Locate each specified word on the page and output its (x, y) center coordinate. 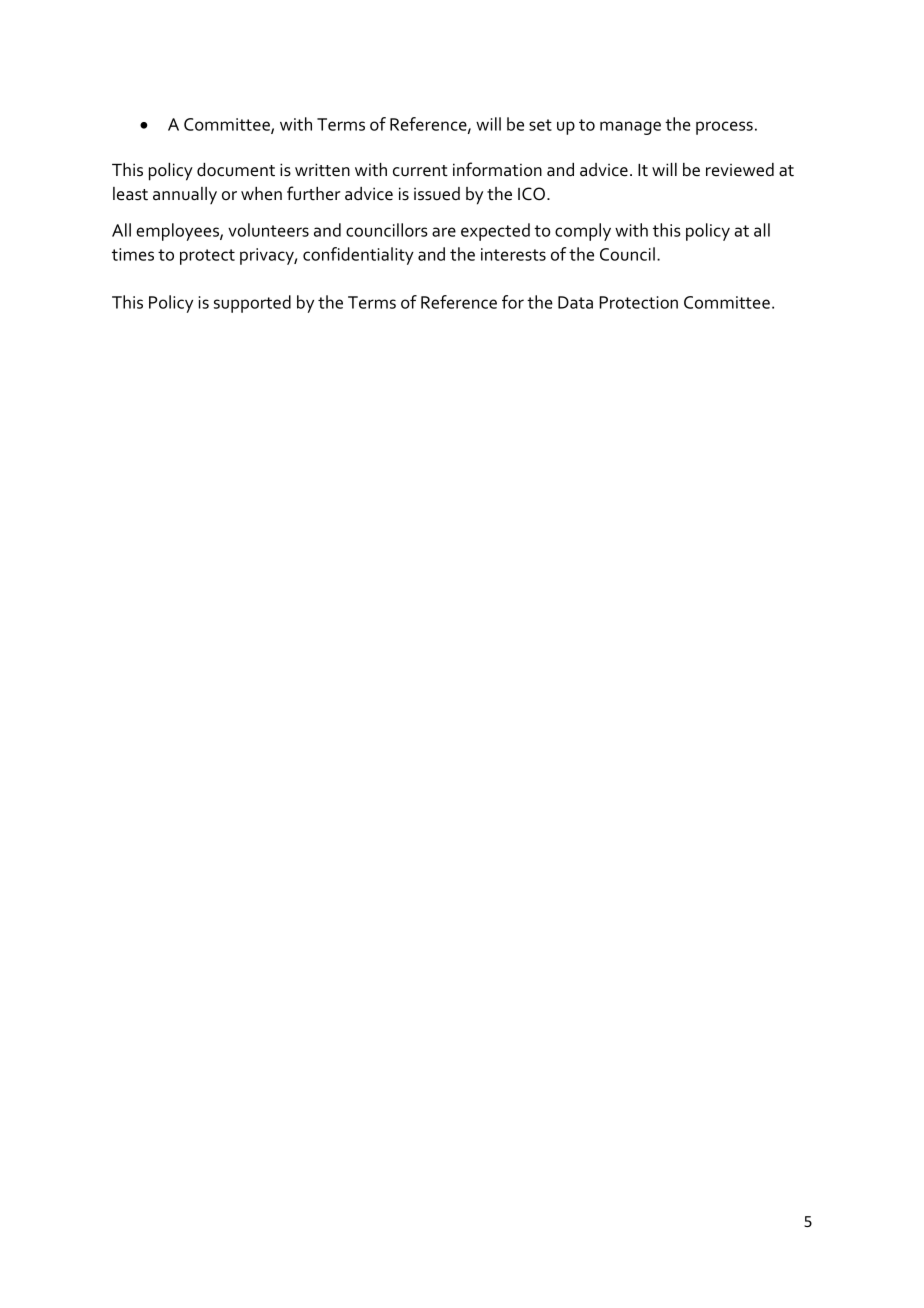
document (236, 170)
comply (583, 232)
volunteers (268, 230)
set (540, 125)
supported (252, 304)
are (444, 232)
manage (630, 128)
